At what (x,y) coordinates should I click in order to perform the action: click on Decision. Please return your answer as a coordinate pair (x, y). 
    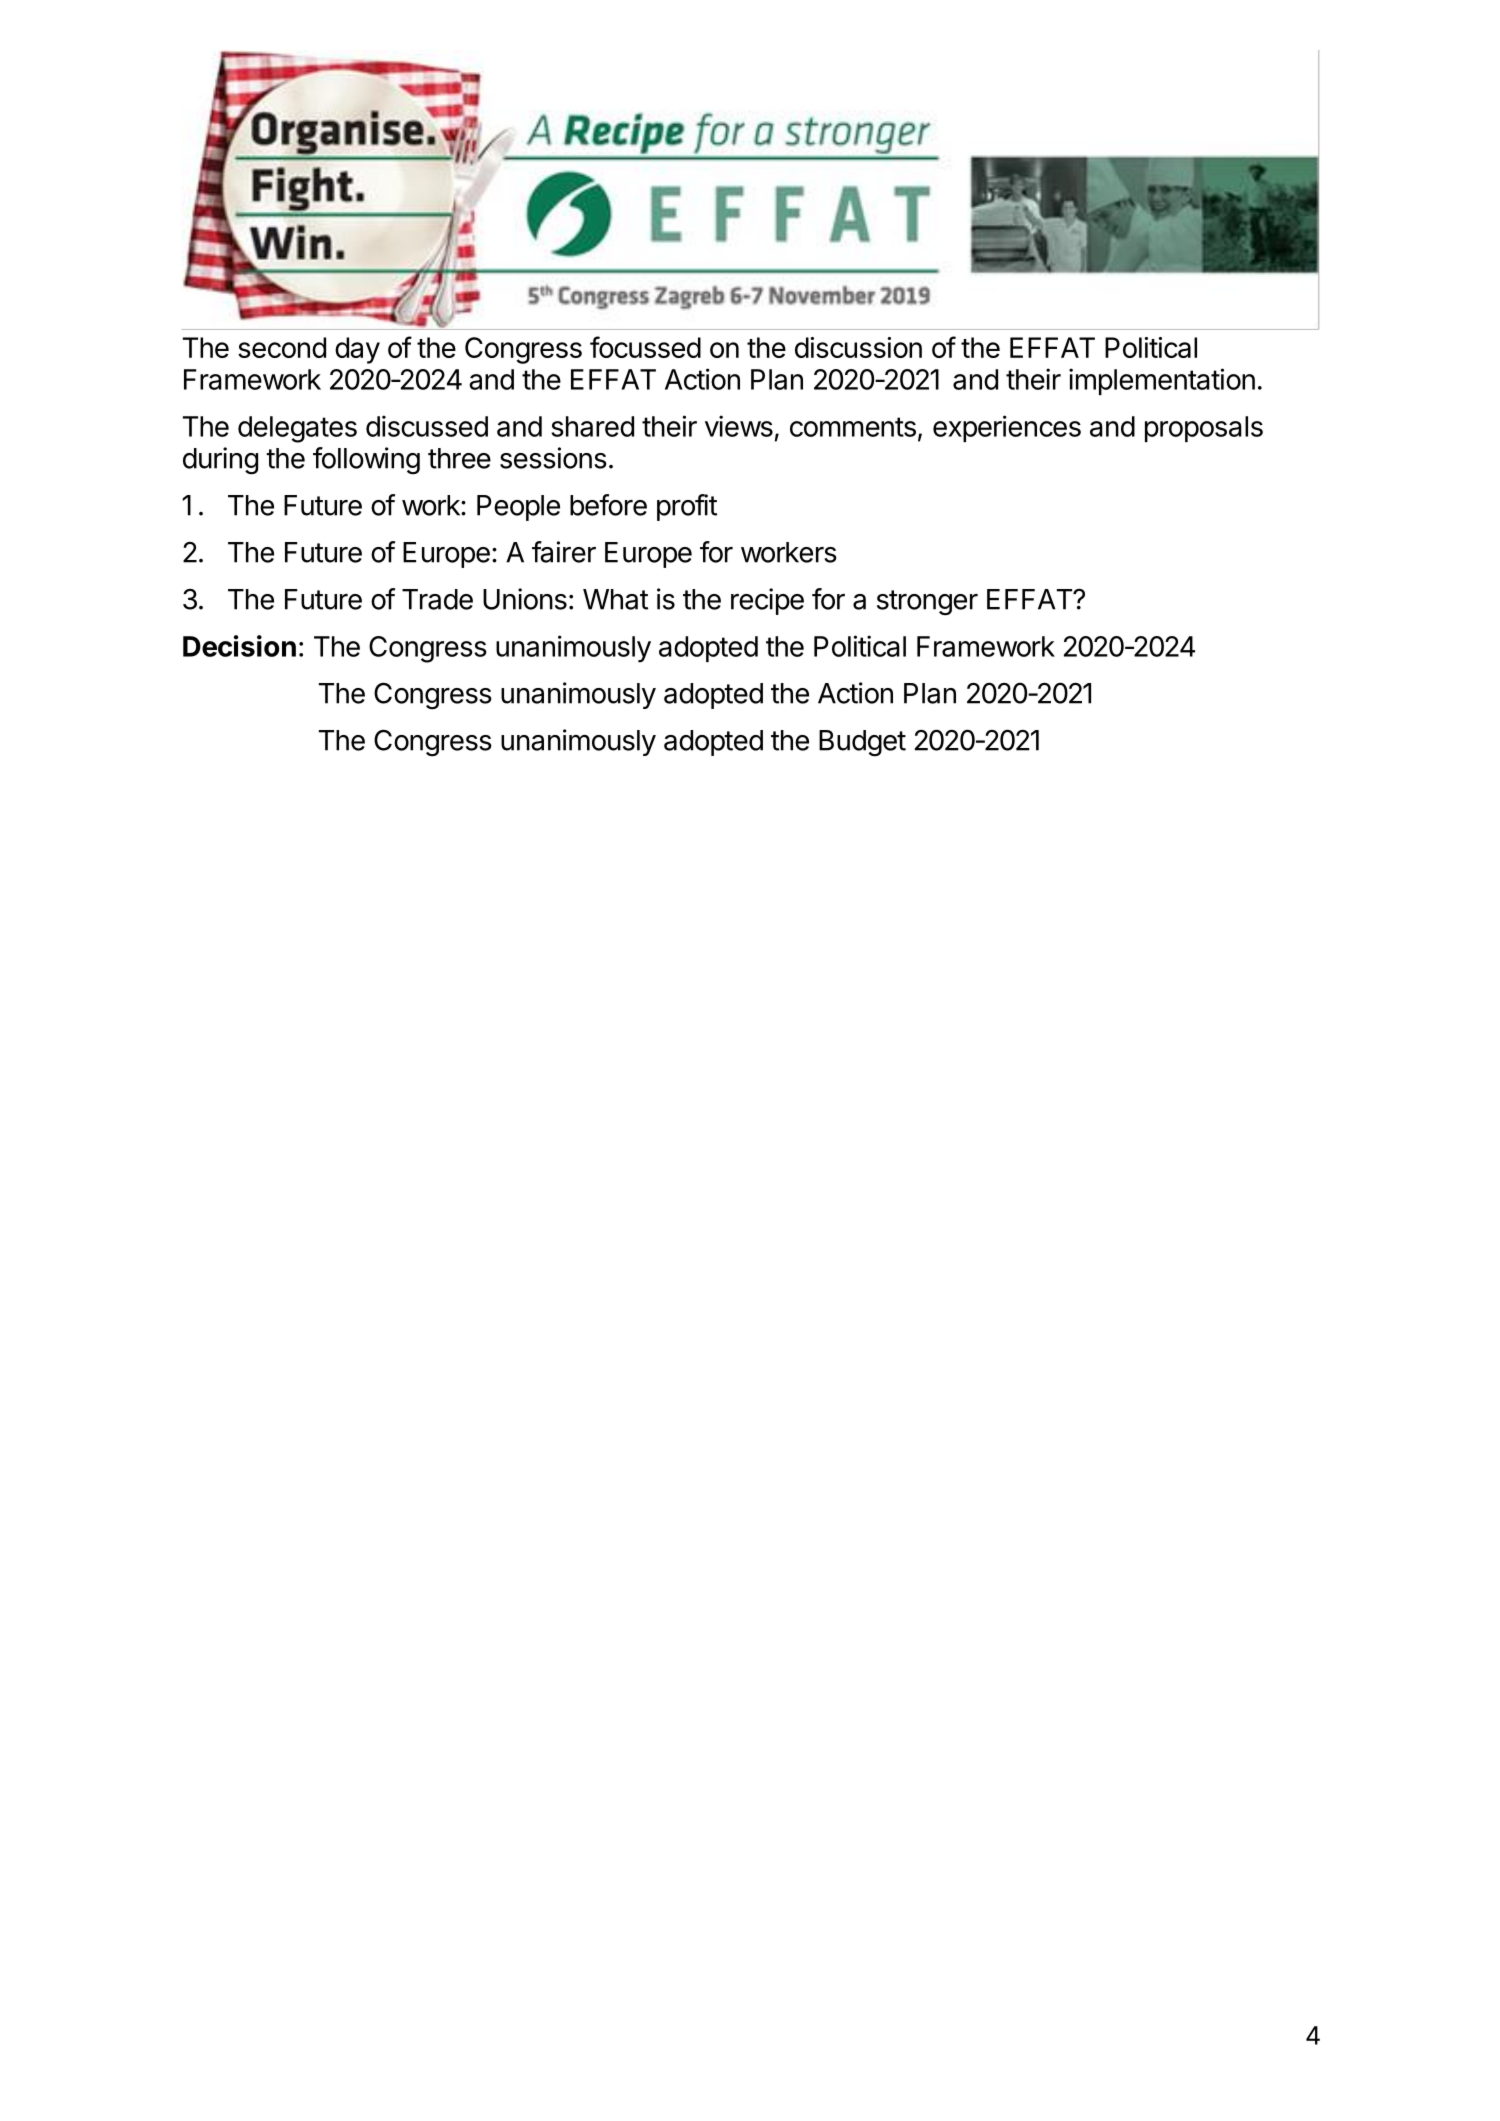
    Looking at the image, I should click on (239, 646).
